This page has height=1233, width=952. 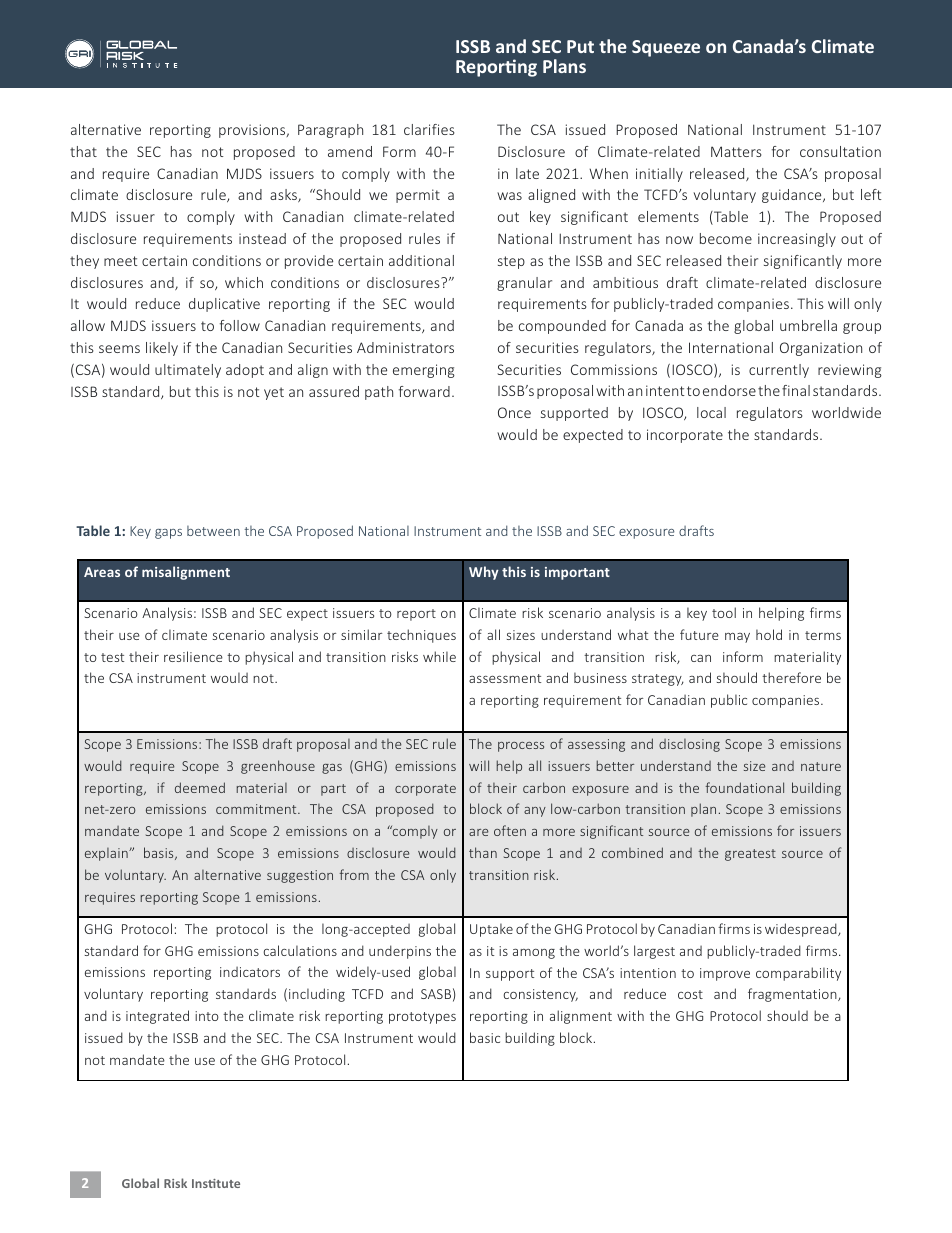 I want to click on Institute, so click(x=216, y=1183).
